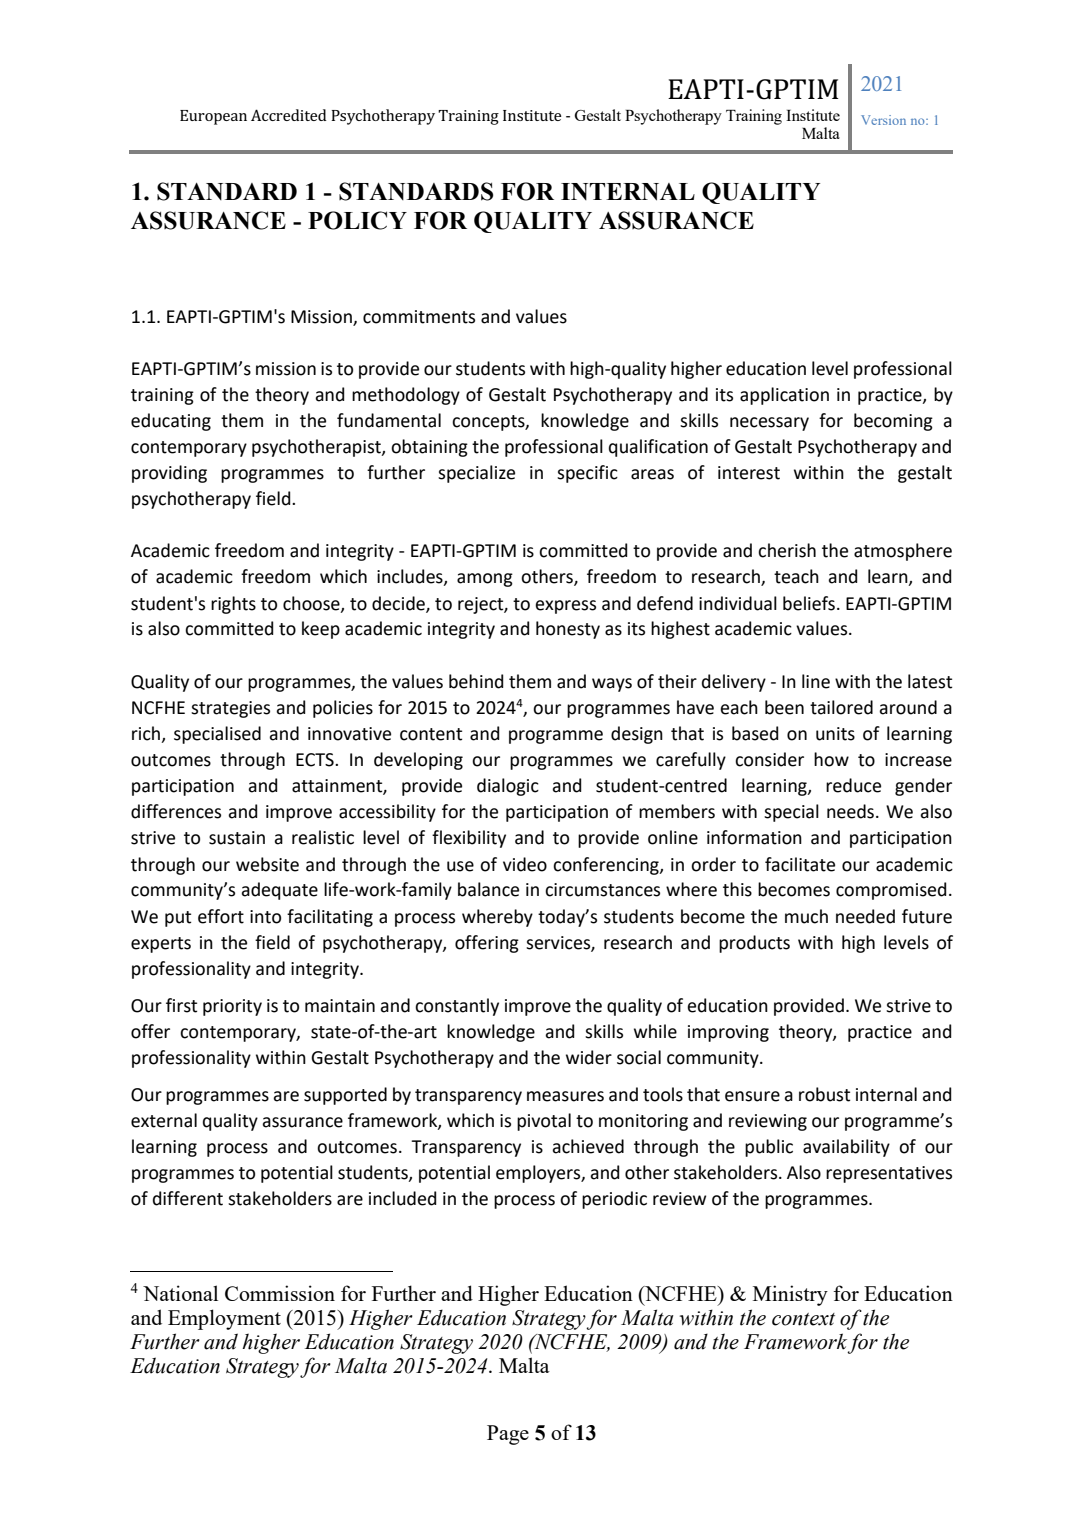  What do you see at coordinates (357, 220) in the page?
I see `POLICY` at bounding box center [357, 220].
